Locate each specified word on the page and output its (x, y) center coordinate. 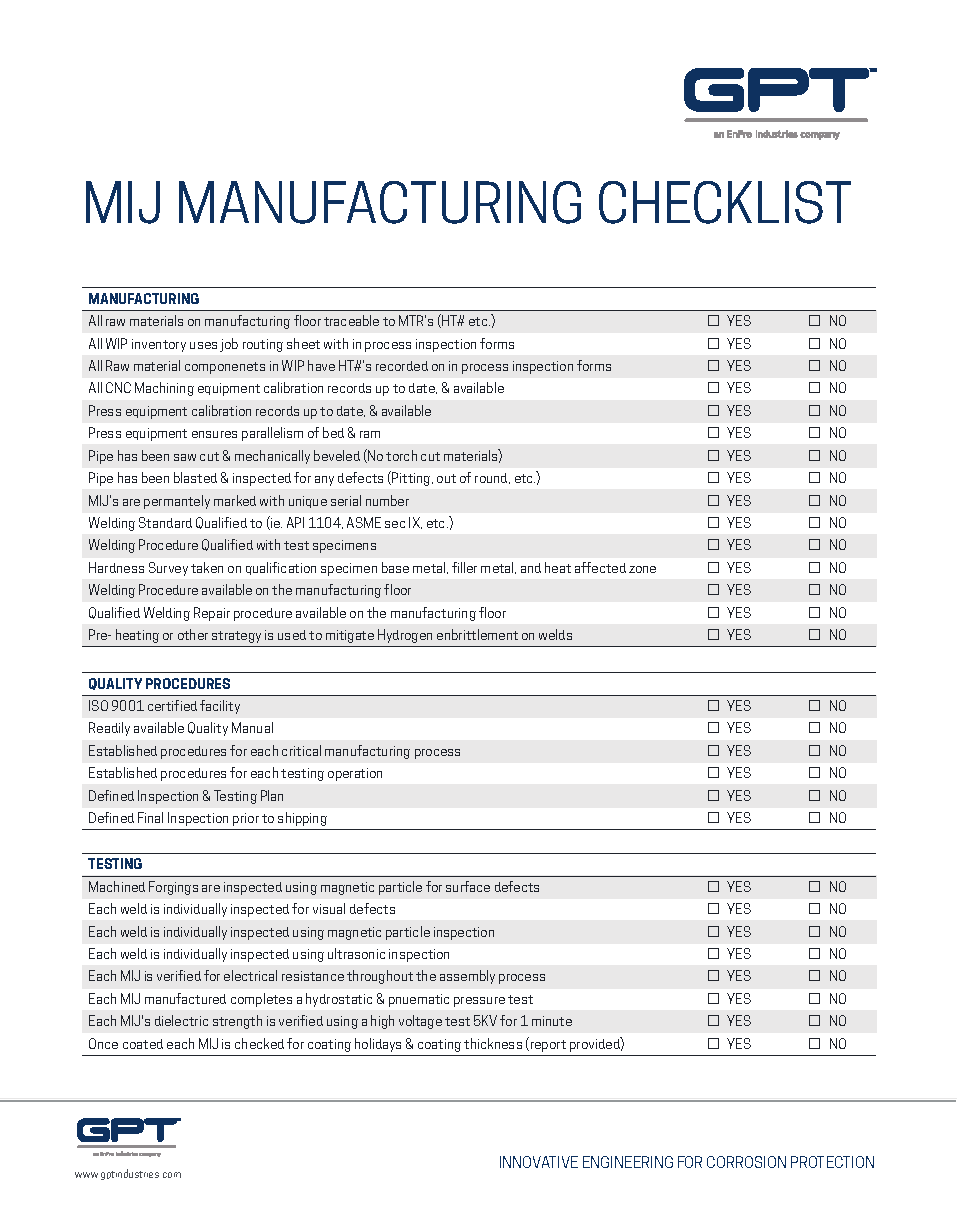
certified (172, 705)
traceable (351, 320)
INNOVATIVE (539, 1162)
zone (642, 569)
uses (203, 345)
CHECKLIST (725, 202)
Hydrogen (405, 636)
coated (143, 1044)
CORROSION (746, 1162)
